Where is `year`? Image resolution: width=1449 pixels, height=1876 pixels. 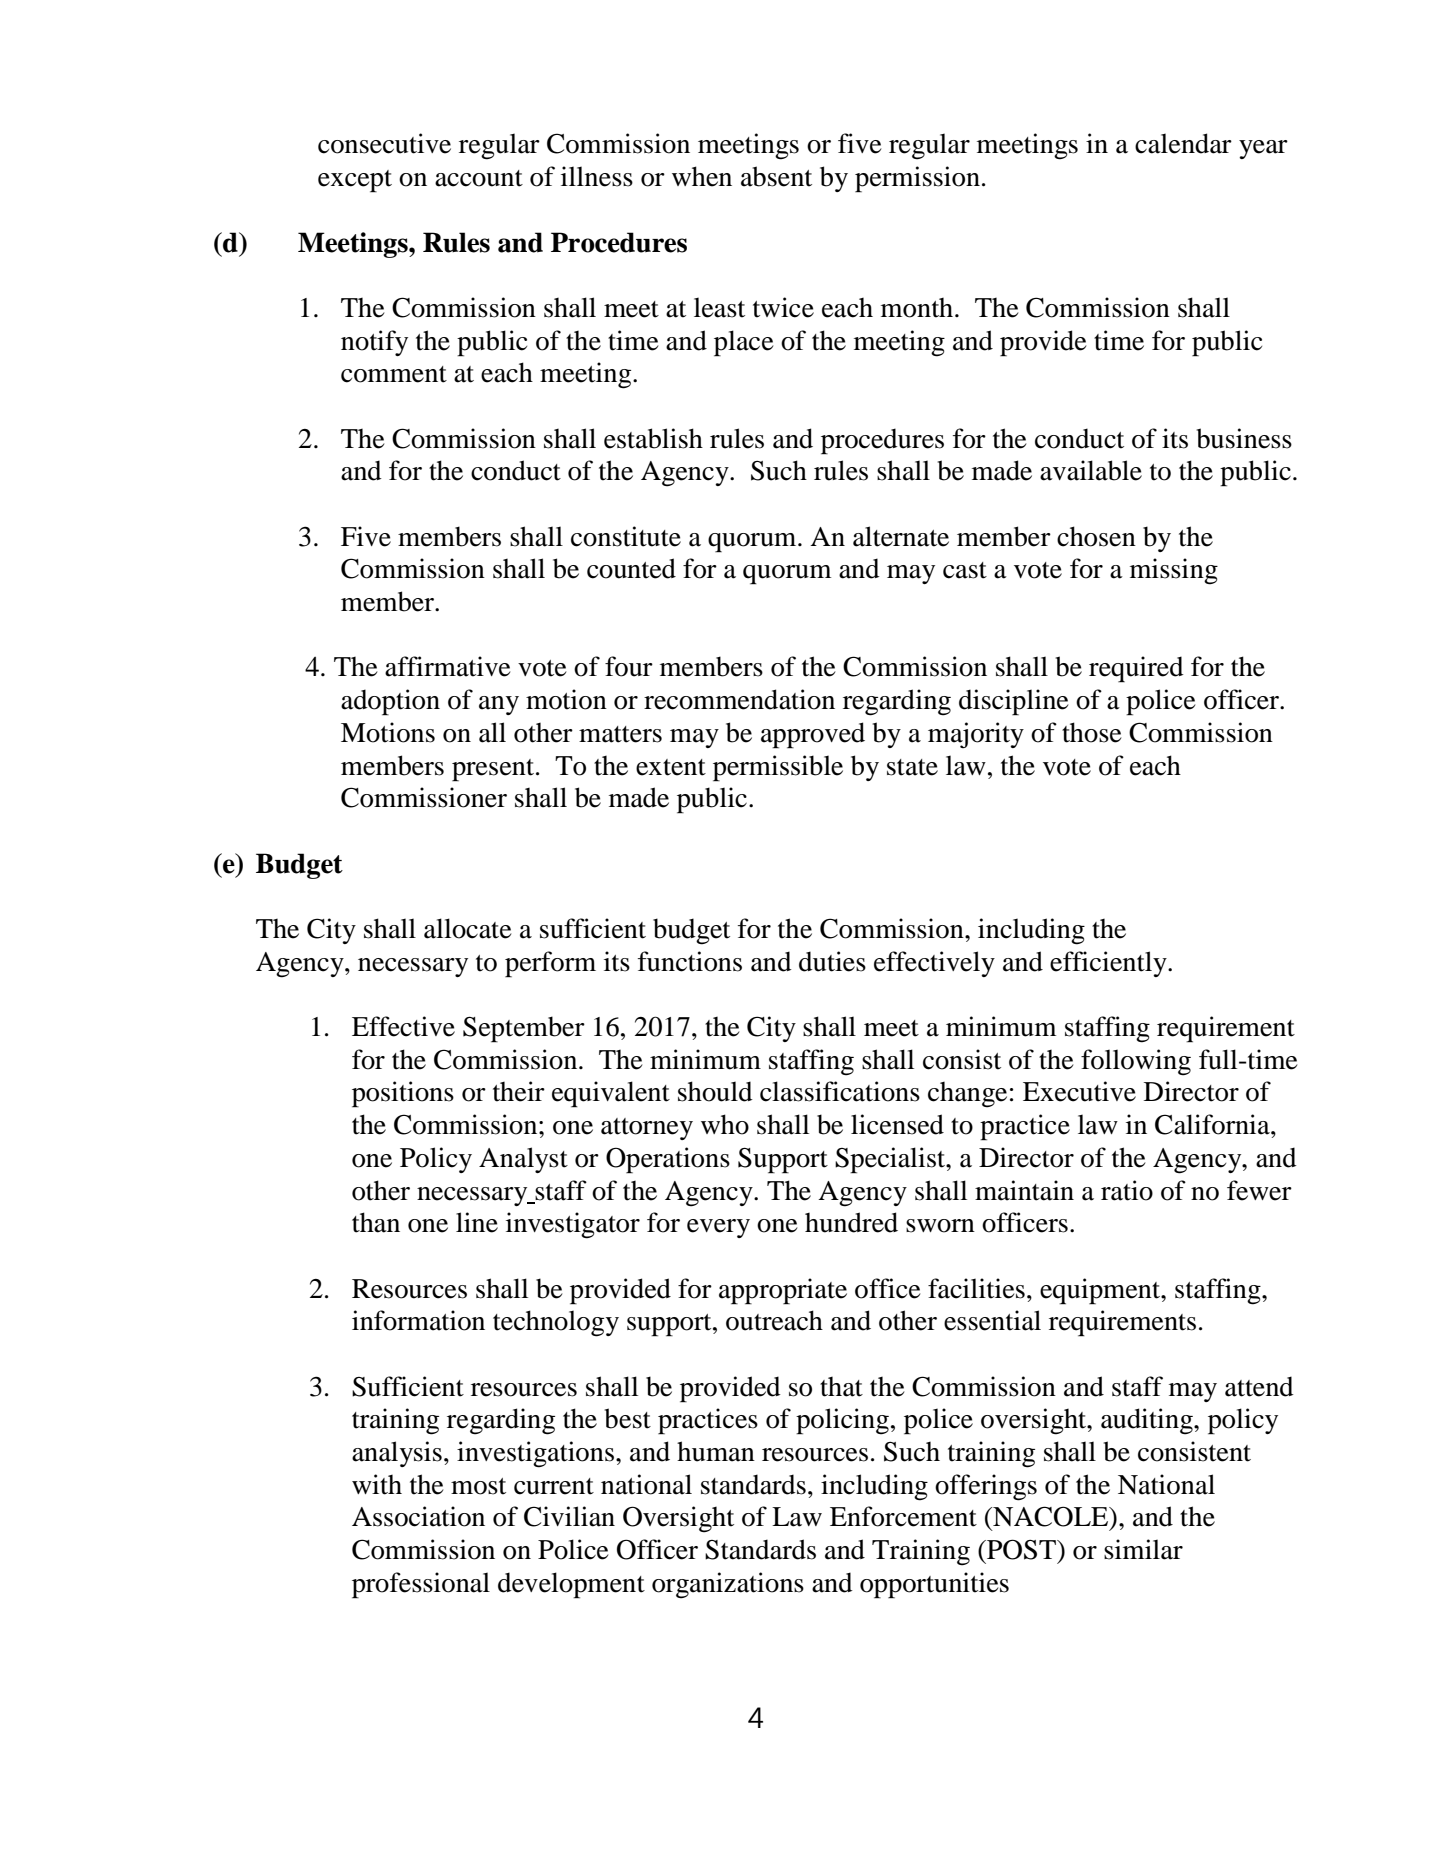
year is located at coordinates (1263, 149).
